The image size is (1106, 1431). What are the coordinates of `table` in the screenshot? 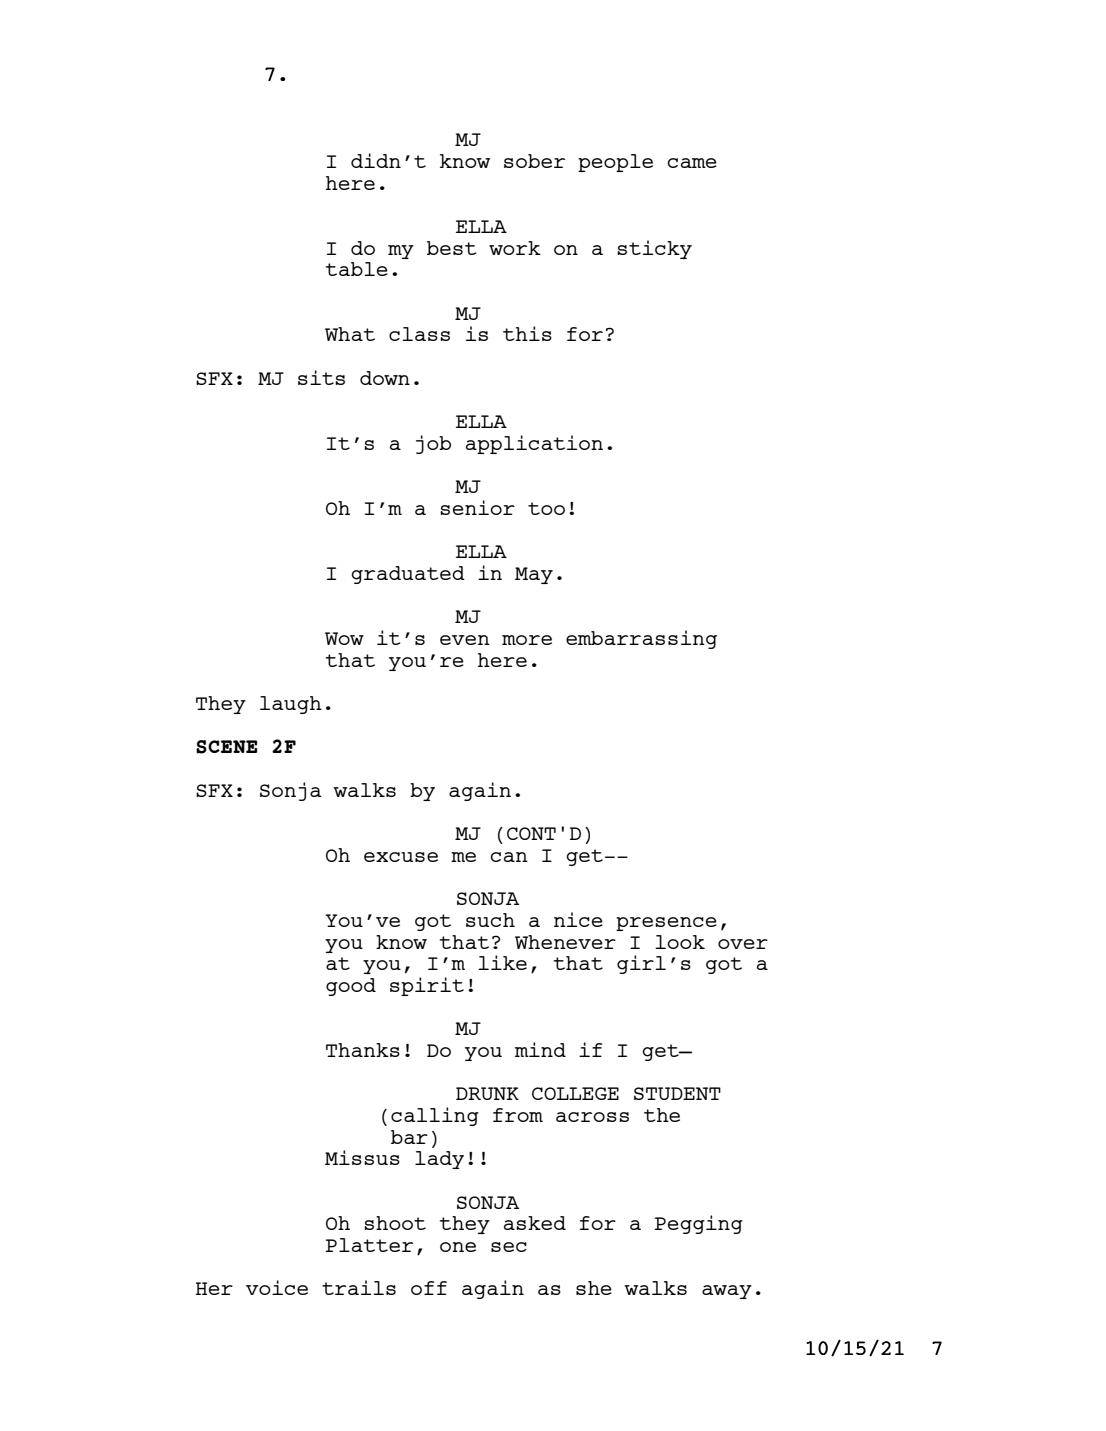 It's located at (357, 269).
